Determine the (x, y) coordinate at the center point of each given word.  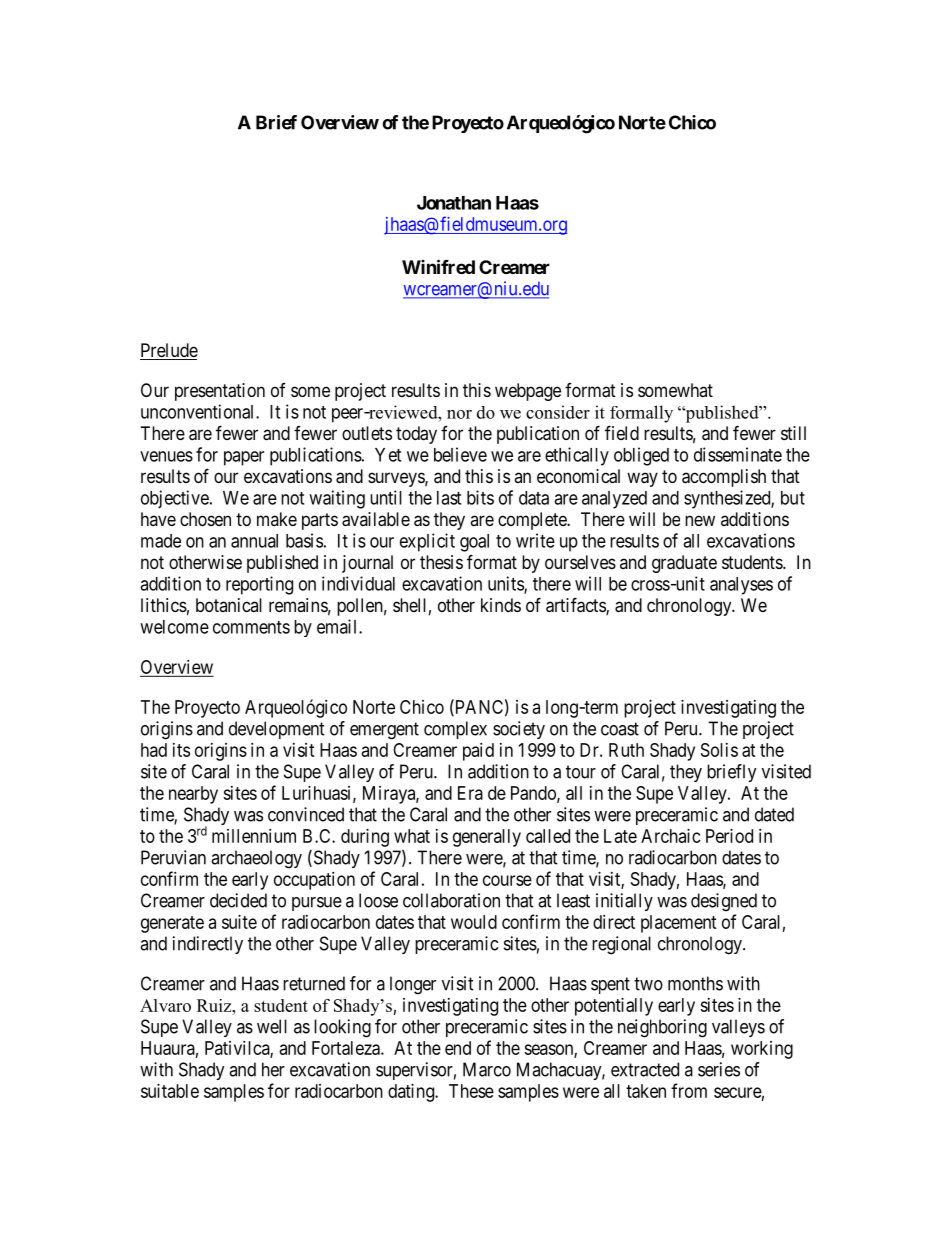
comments (251, 627)
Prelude (169, 351)
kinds (501, 605)
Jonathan (454, 203)
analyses (741, 586)
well (272, 1026)
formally (641, 414)
